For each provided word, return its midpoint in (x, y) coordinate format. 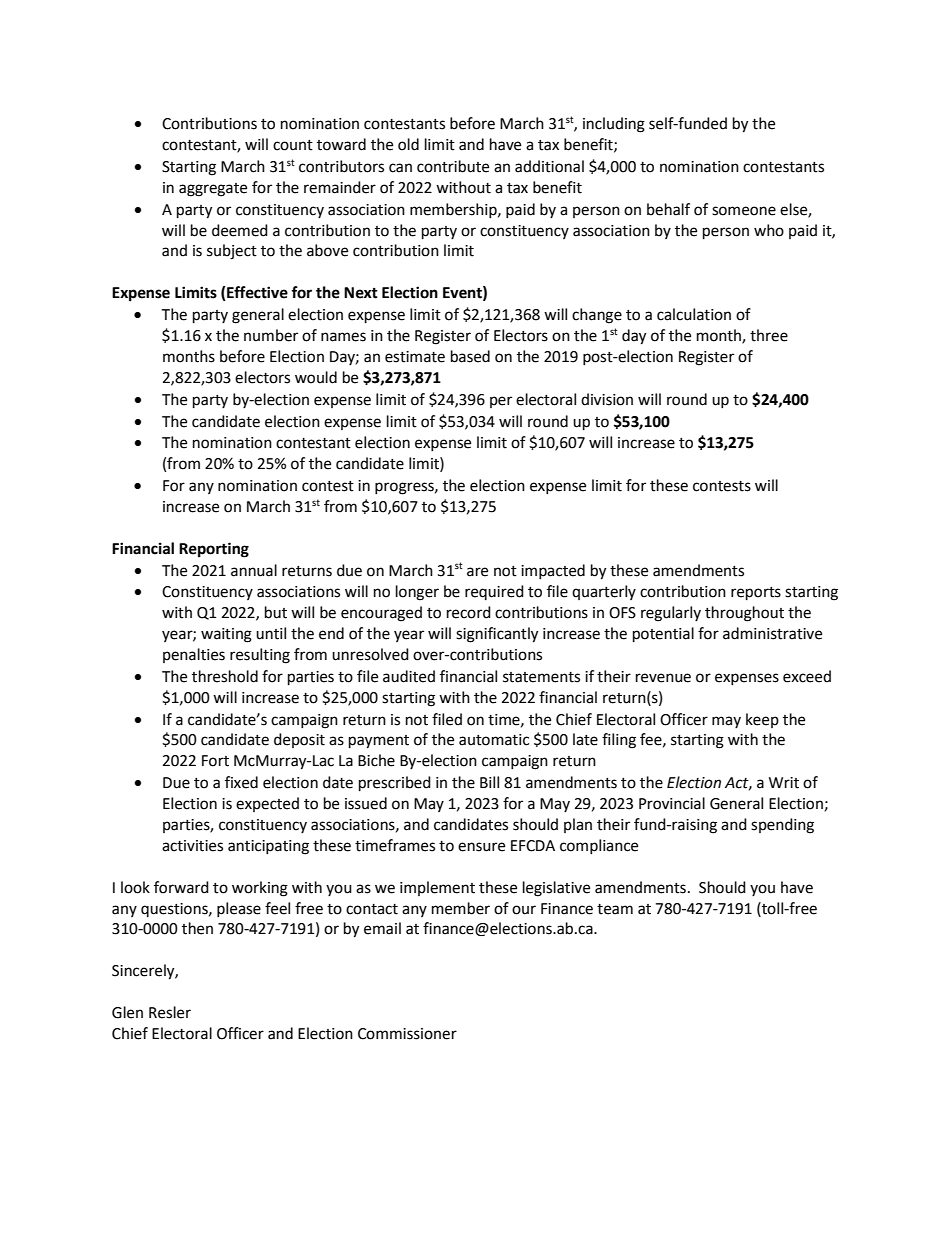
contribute (453, 166)
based (470, 356)
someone (744, 211)
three (769, 335)
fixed (241, 782)
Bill (489, 782)
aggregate (213, 190)
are (477, 572)
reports (756, 594)
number (271, 335)
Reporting (214, 550)
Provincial (672, 803)
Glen (127, 1012)
